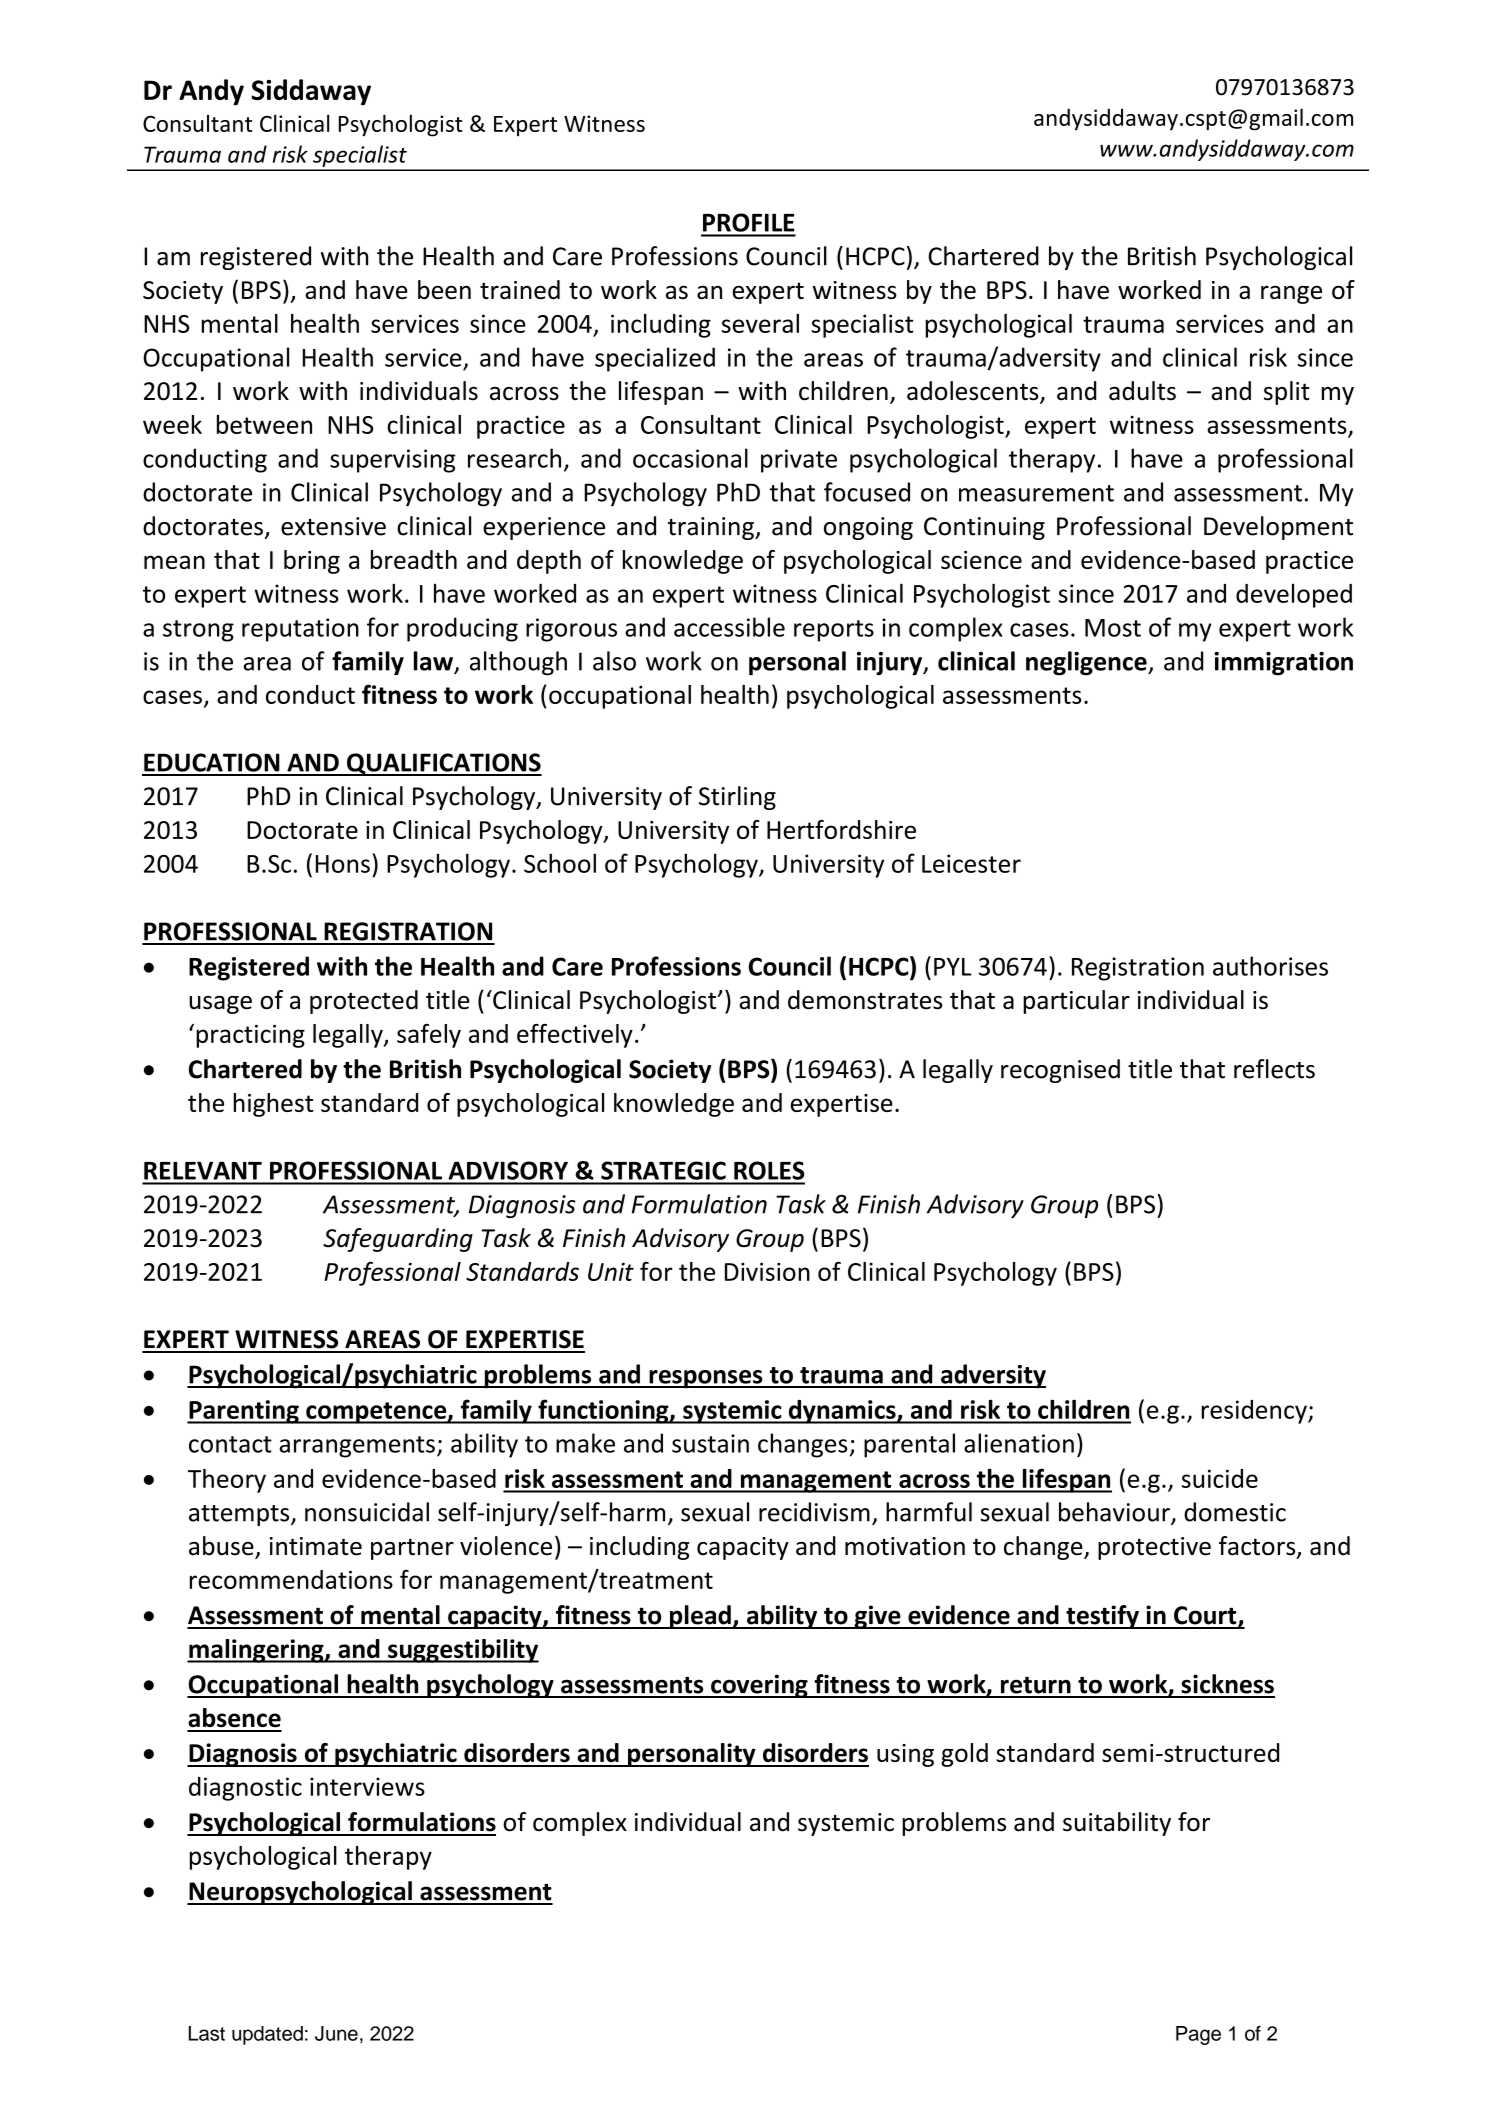 This screenshot has width=1497, height=2116. What do you see at coordinates (264, 424) in the screenshot?
I see `between` at bounding box center [264, 424].
